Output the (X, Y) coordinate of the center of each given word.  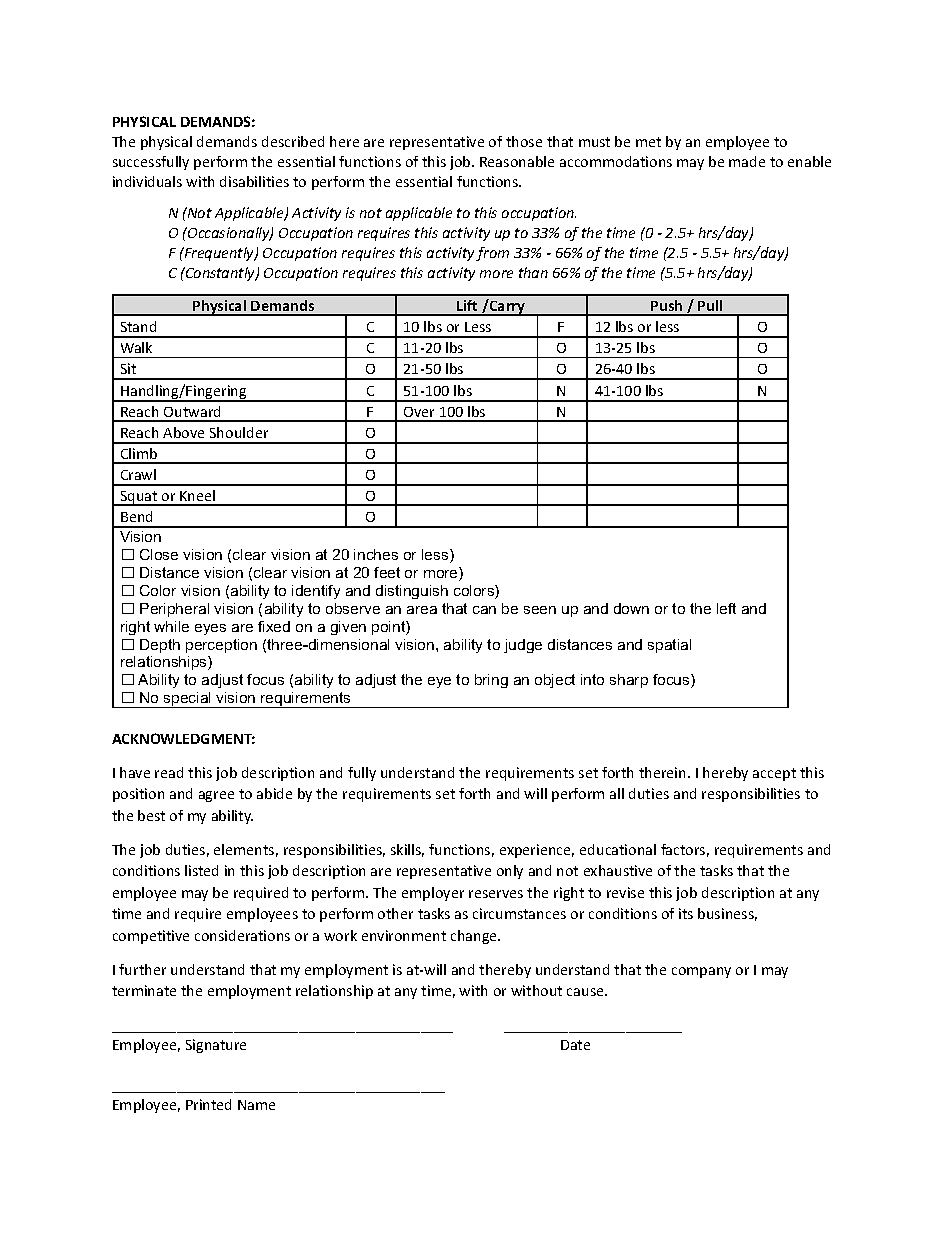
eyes (210, 629)
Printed (208, 1104)
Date (575, 1045)
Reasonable (517, 161)
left (726, 608)
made (747, 161)
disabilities (254, 181)
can (484, 610)
